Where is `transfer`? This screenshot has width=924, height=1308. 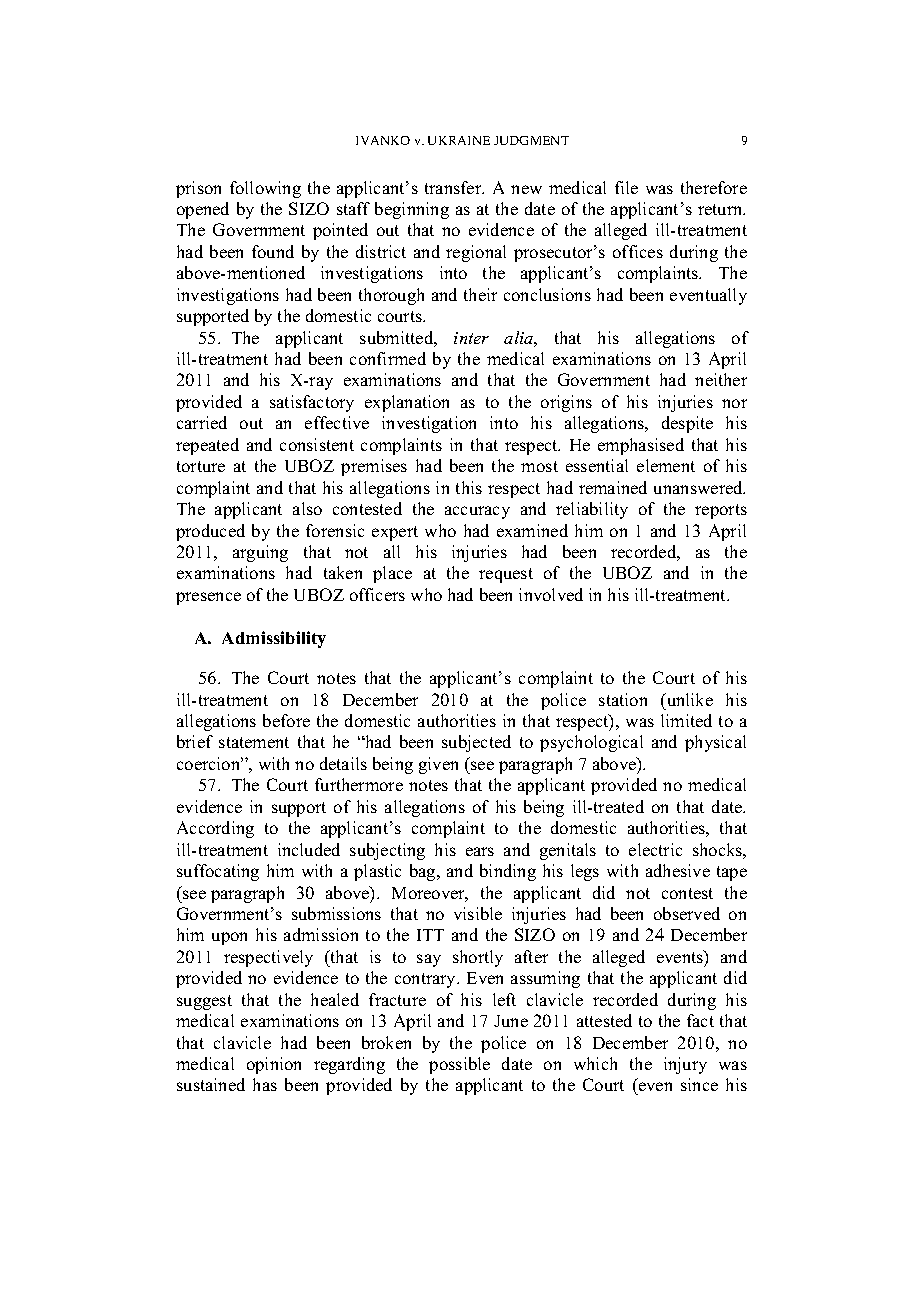
transfer is located at coordinates (454, 187).
